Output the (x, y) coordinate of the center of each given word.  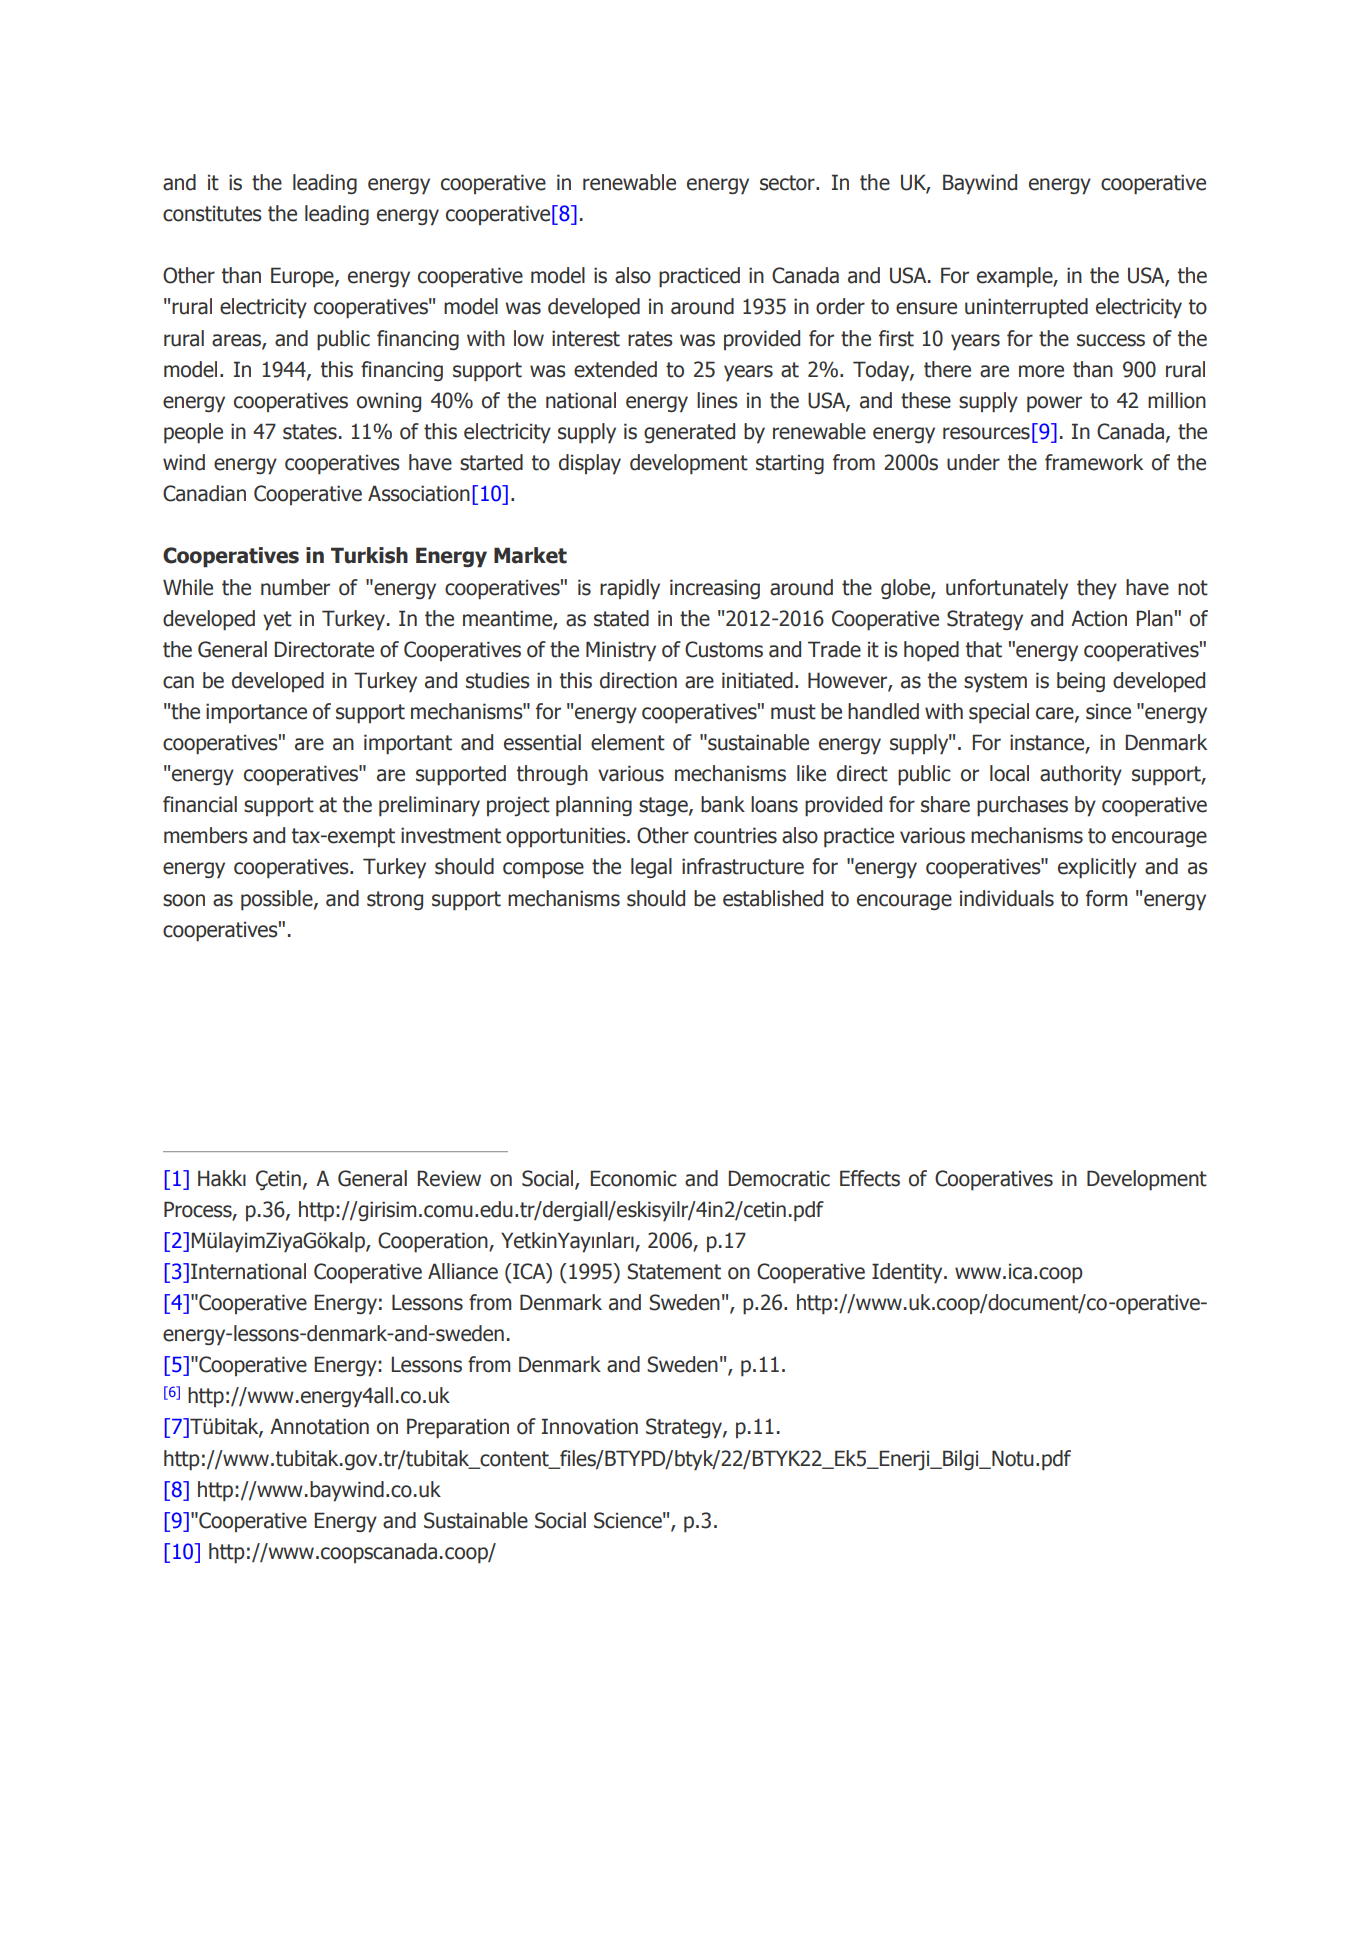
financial (200, 804)
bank (723, 804)
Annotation (319, 1426)
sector (788, 183)
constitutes (212, 213)
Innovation (590, 1426)
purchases (1022, 806)
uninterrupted (1026, 308)
